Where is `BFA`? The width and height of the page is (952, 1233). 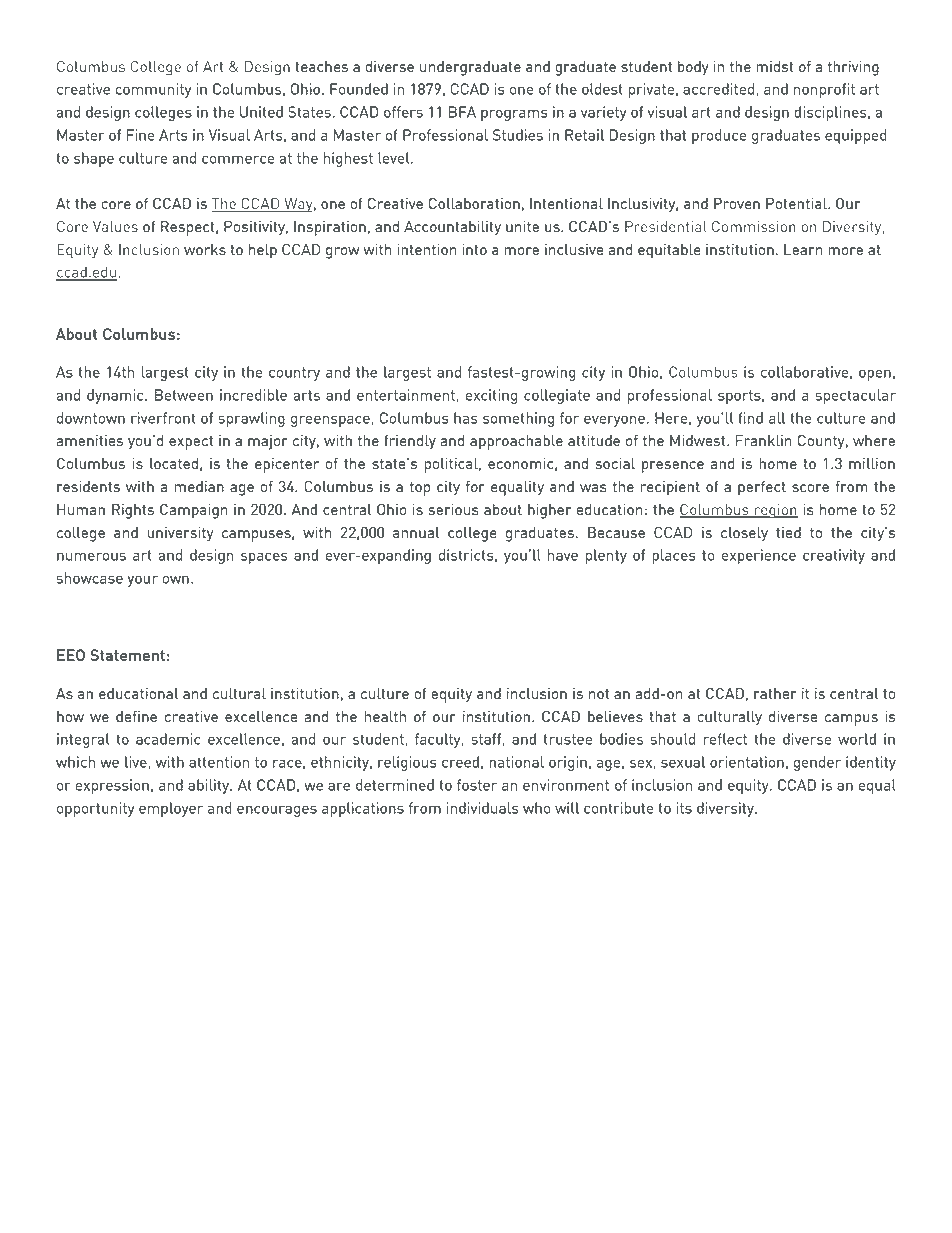 BFA is located at coordinates (462, 112).
